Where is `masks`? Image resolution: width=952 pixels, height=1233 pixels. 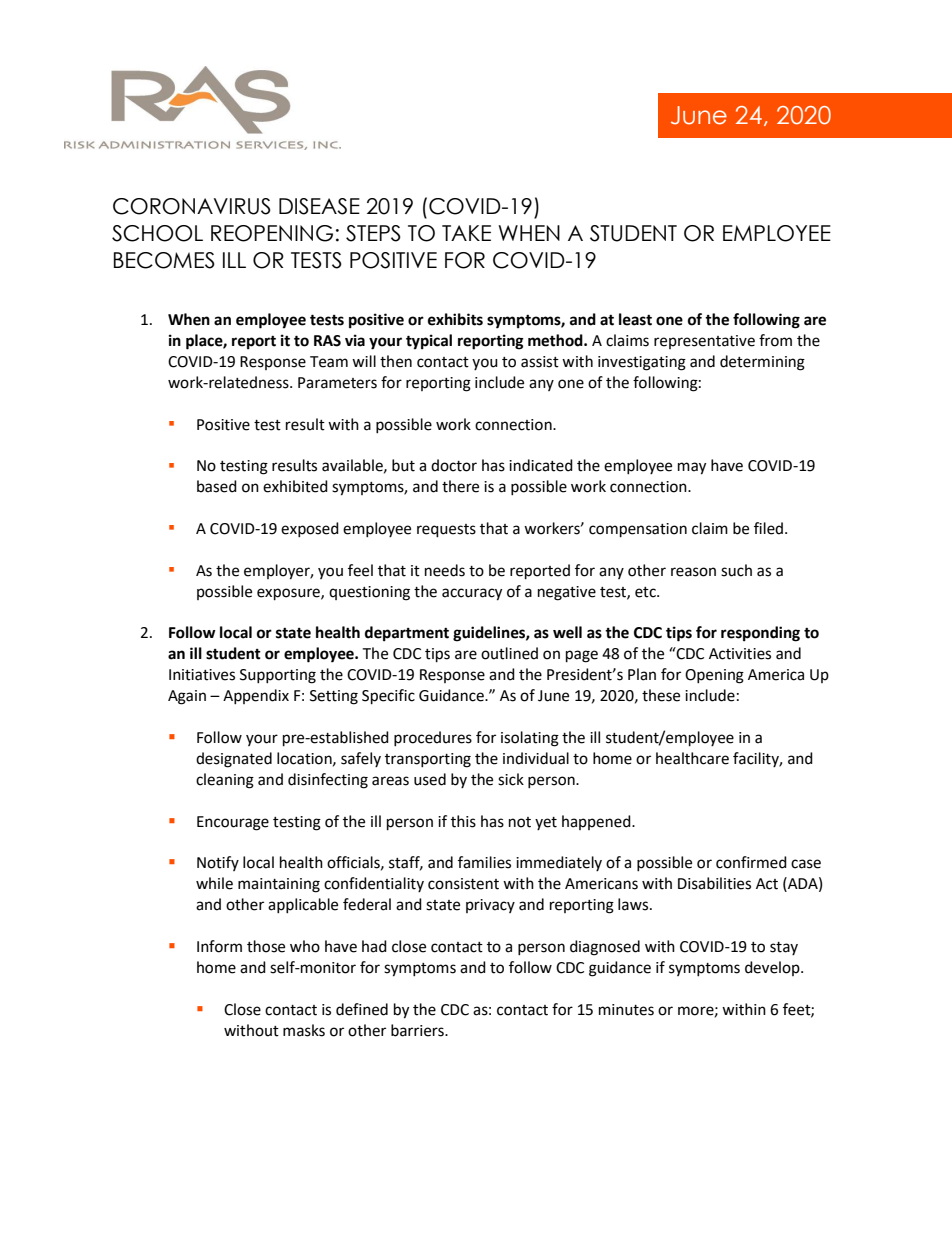 masks is located at coordinates (304, 1030).
